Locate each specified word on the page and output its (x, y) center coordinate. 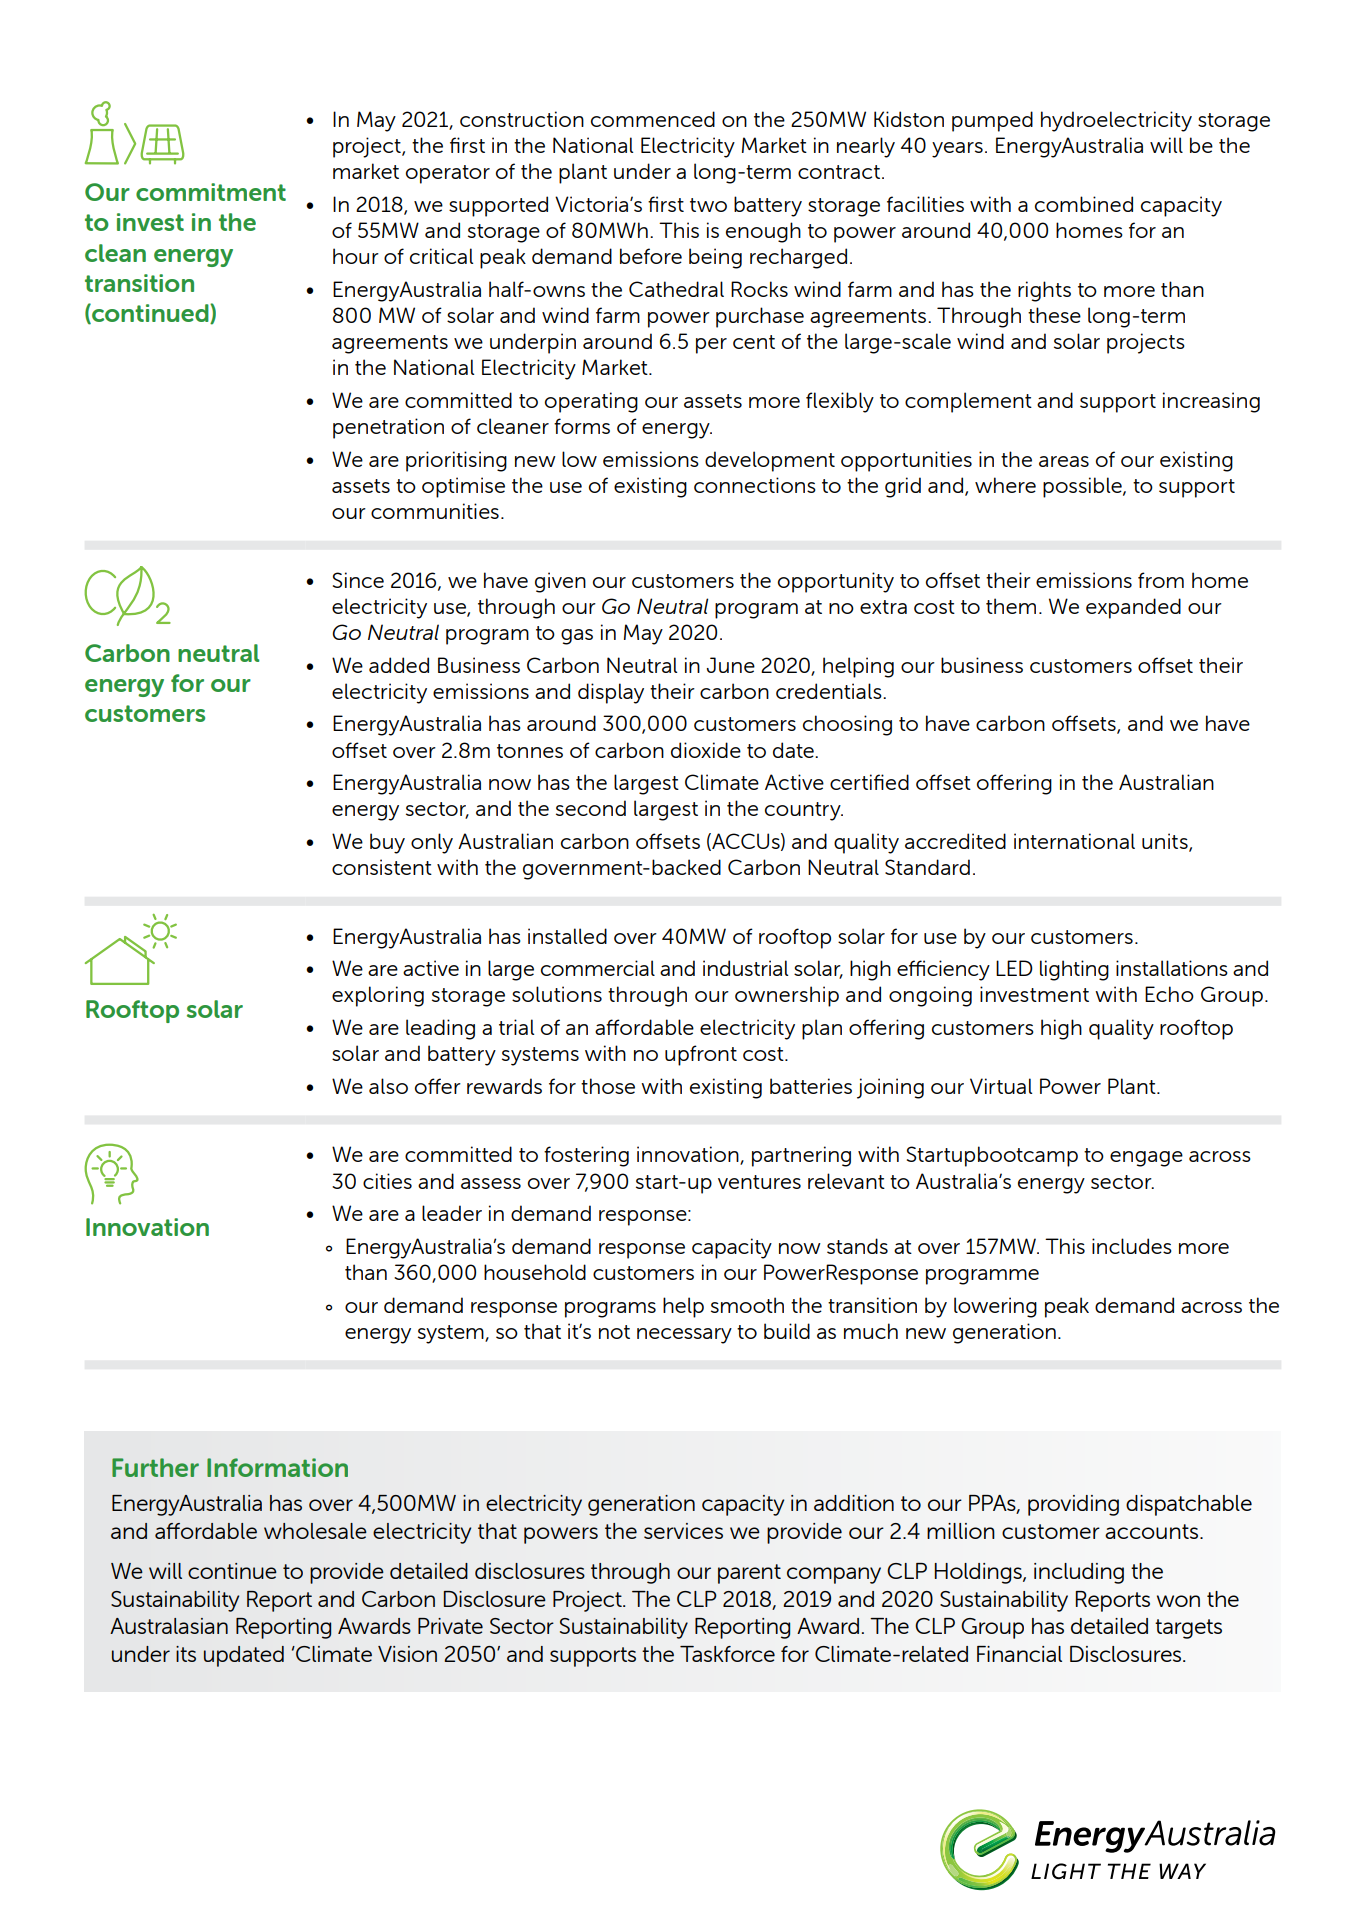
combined (1084, 204)
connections (755, 485)
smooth (747, 1305)
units (1166, 842)
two (708, 205)
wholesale (315, 1531)
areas (1064, 461)
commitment (211, 192)
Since (358, 580)
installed (567, 936)
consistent (382, 867)
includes (1132, 1246)
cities (387, 1181)
